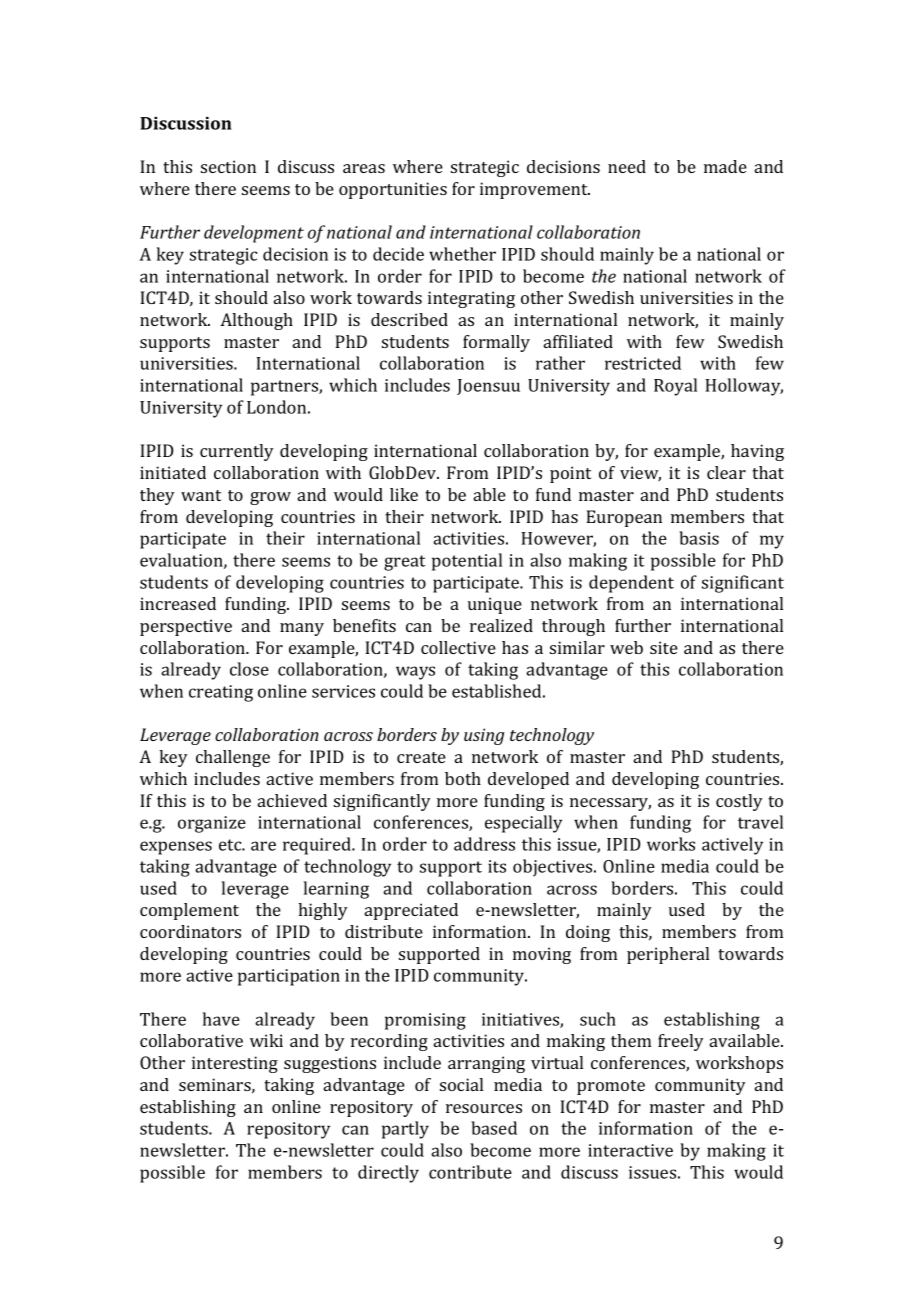  Describe the element at coordinates (249, 669) in the screenshot. I see `close` at that location.
